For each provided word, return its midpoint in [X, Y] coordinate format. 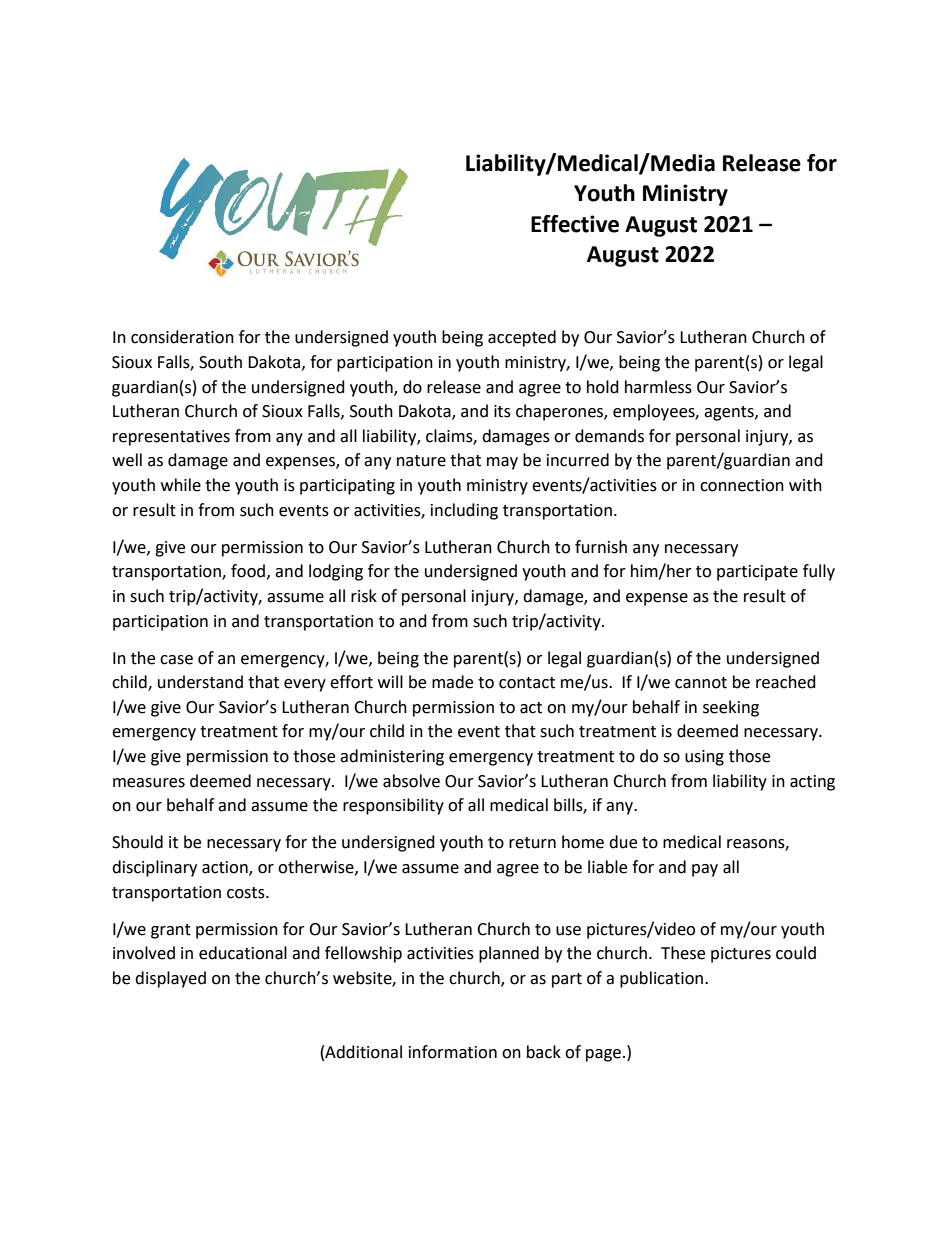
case [176, 660]
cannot [701, 683]
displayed [170, 979]
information [453, 1052]
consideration [182, 337]
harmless [658, 387]
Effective [575, 224]
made [452, 682]
